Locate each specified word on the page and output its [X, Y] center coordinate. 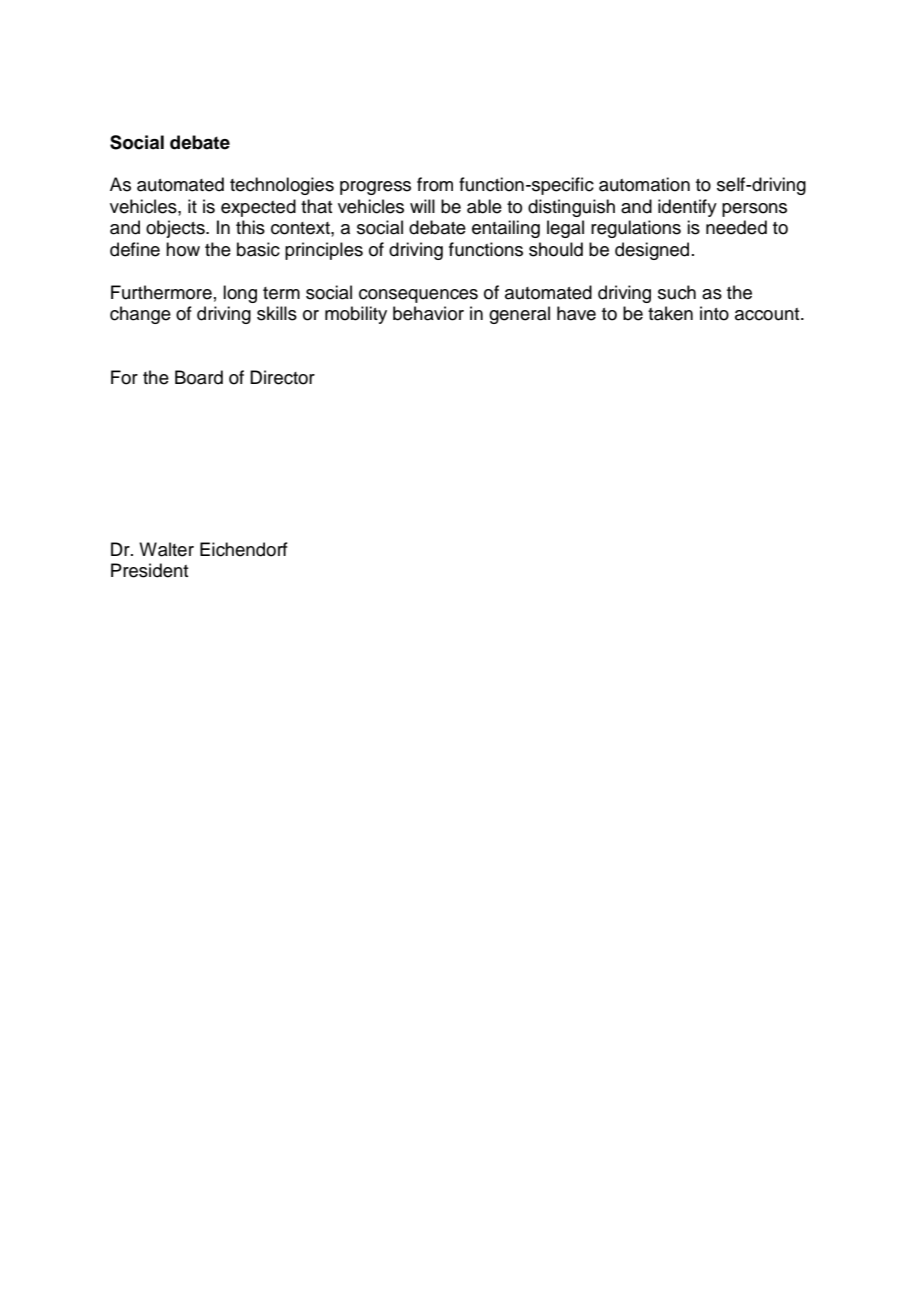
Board [199, 377]
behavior [428, 313]
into [714, 313]
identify [687, 208]
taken [670, 313]
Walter [166, 549]
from [435, 184]
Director [282, 377]
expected [258, 208]
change [140, 315]
